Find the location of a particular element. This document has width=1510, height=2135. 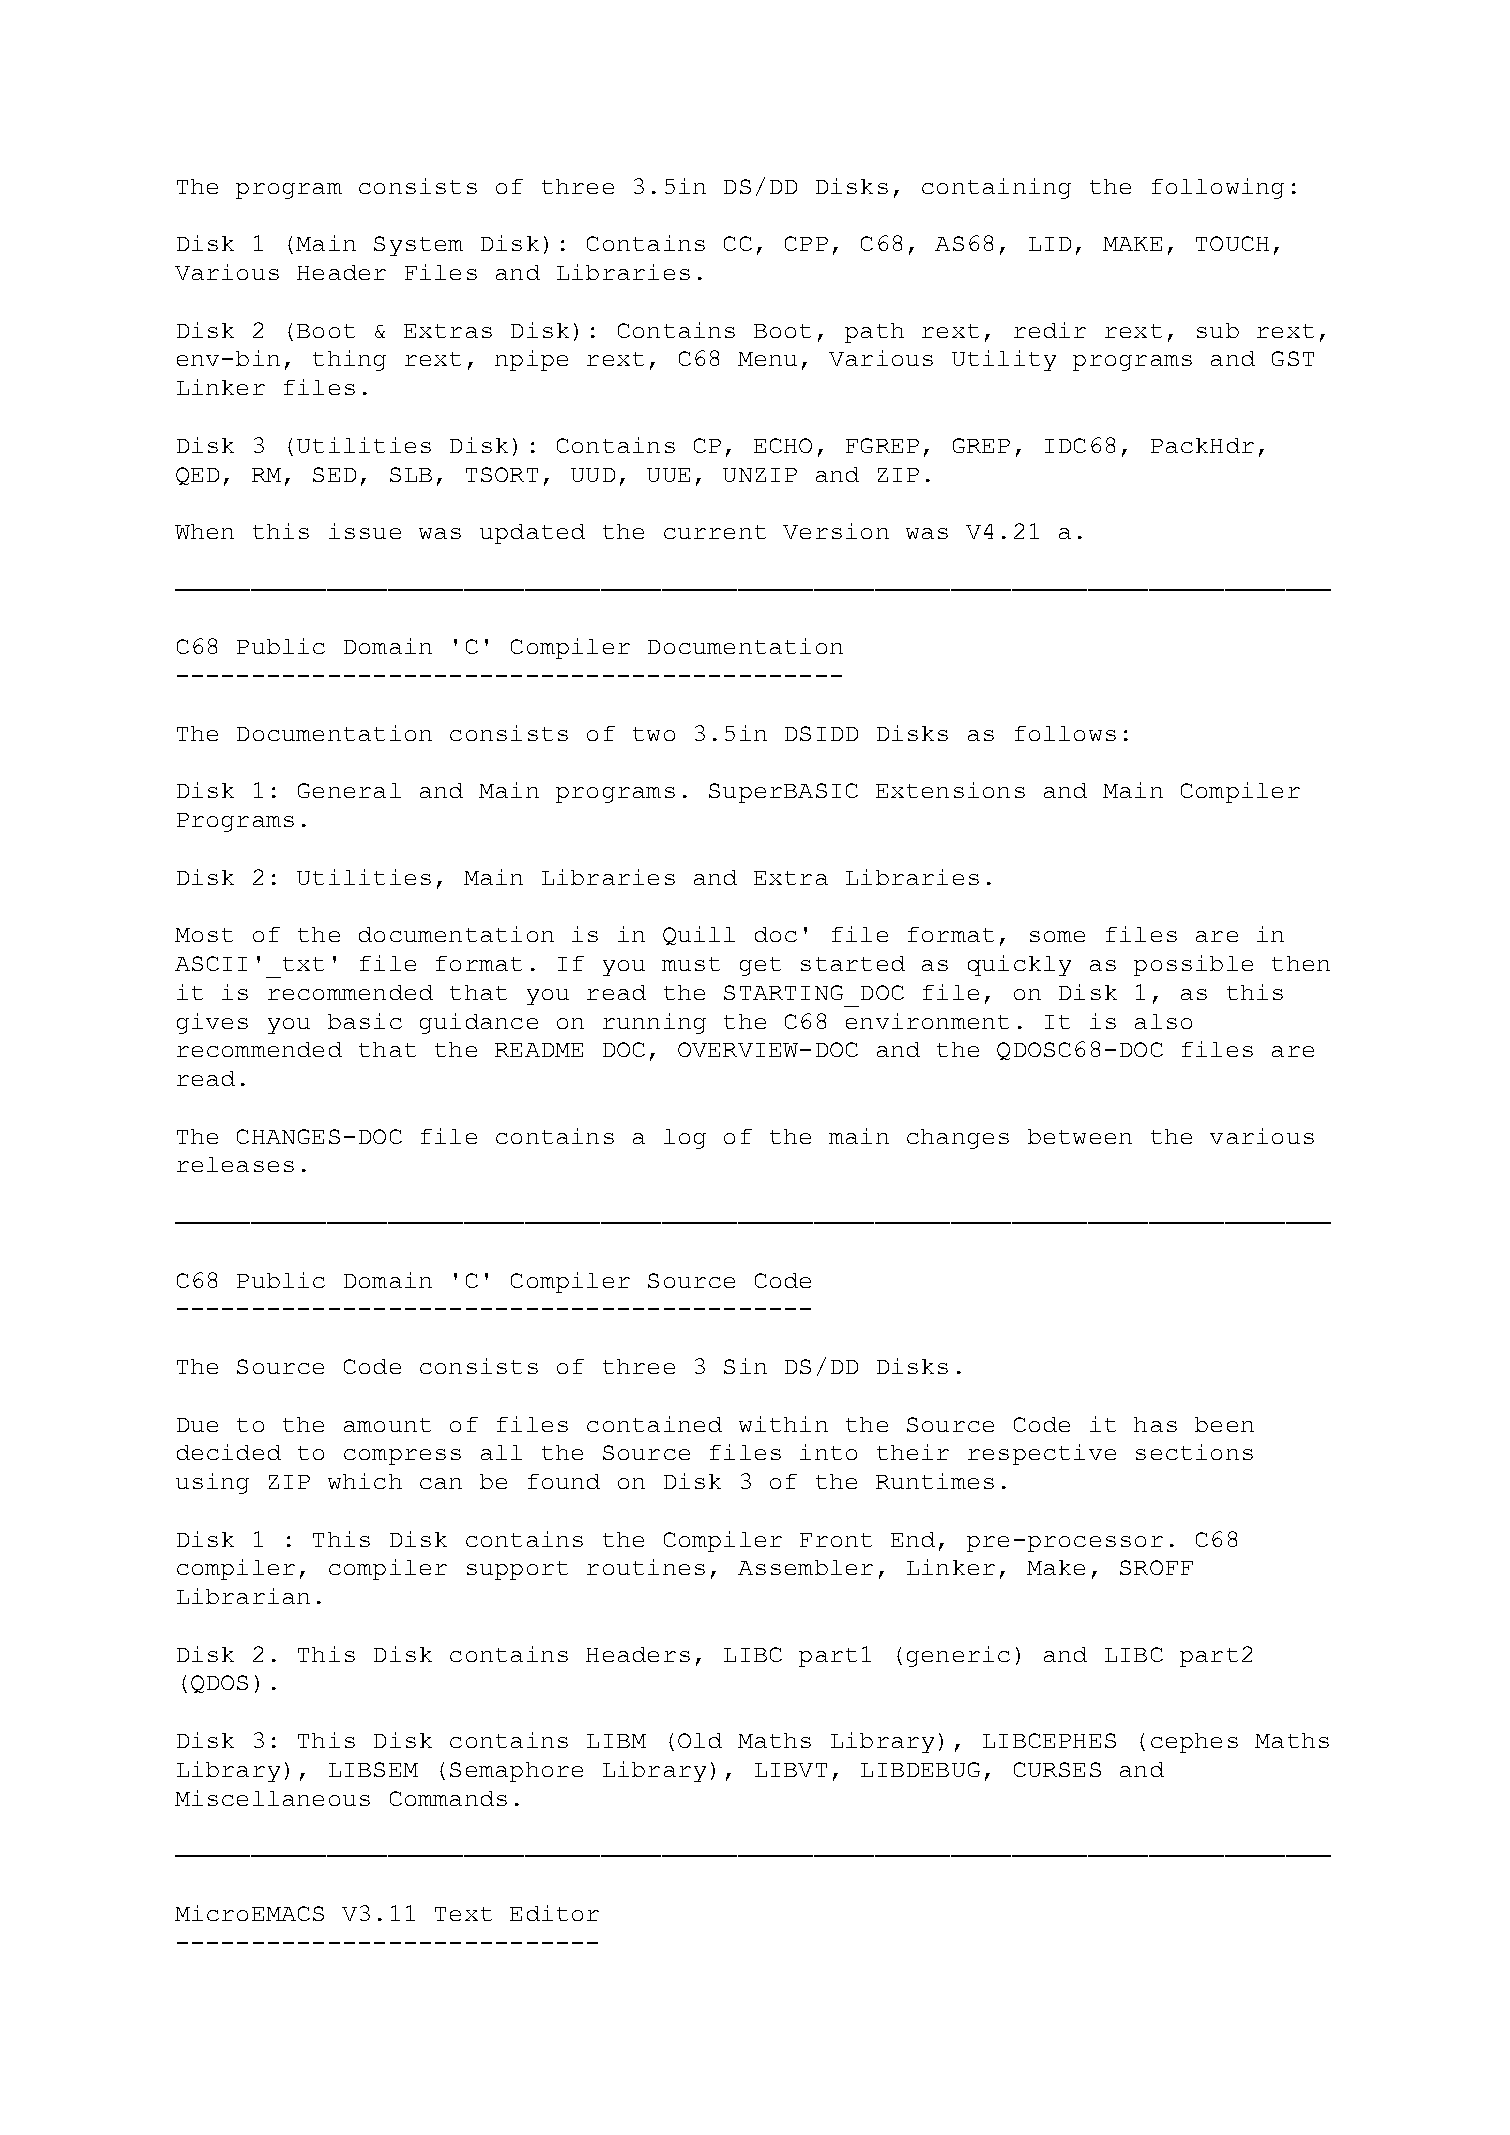

gives is located at coordinates (212, 1023).
